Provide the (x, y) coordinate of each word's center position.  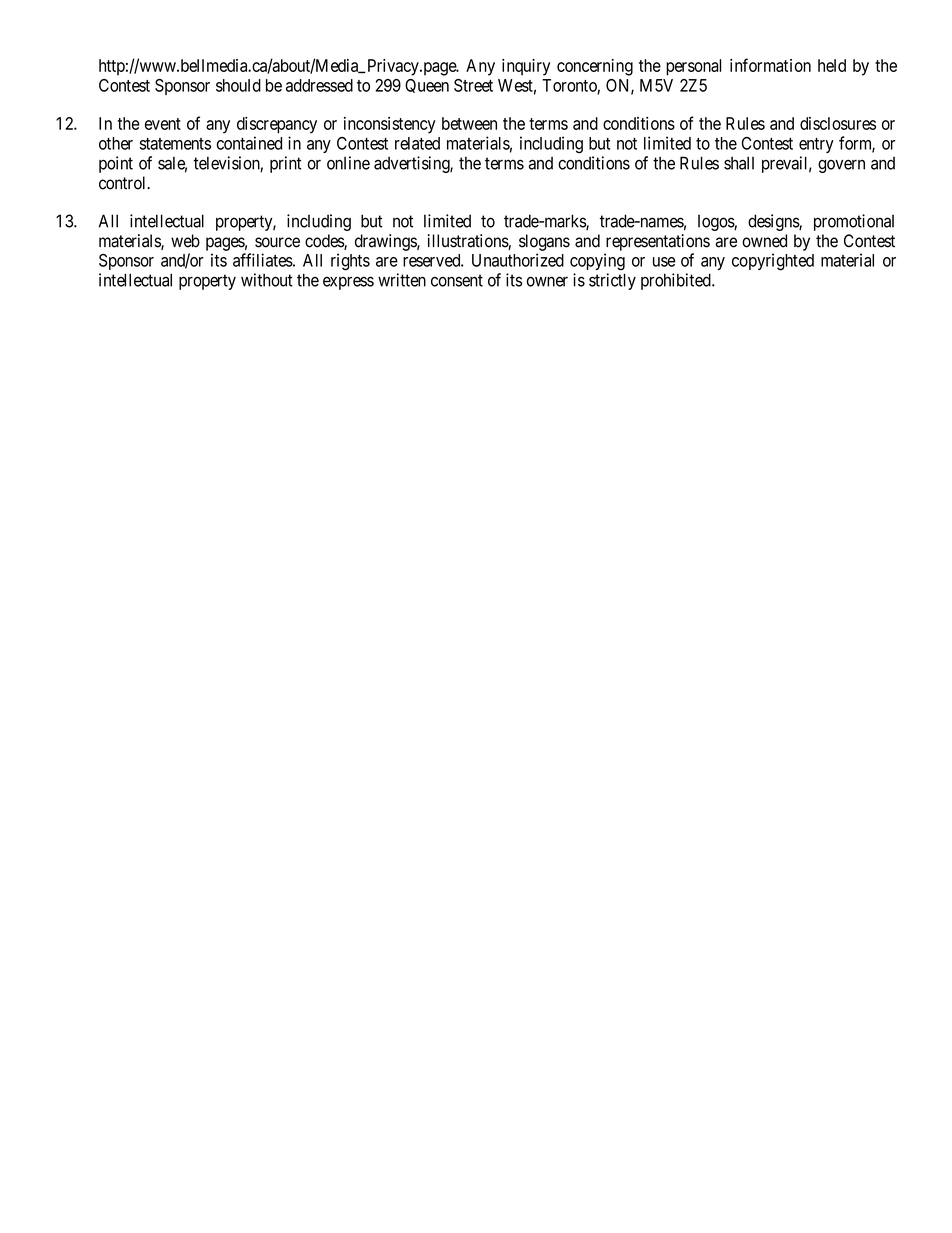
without (267, 280)
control (124, 183)
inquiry (526, 67)
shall (739, 163)
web (185, 241)
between (469, 123)
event (163, 124)
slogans (544, 242)
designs (774, 222)
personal (693, 67)
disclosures (838, 123)
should (238, 85)
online (348, 163)
